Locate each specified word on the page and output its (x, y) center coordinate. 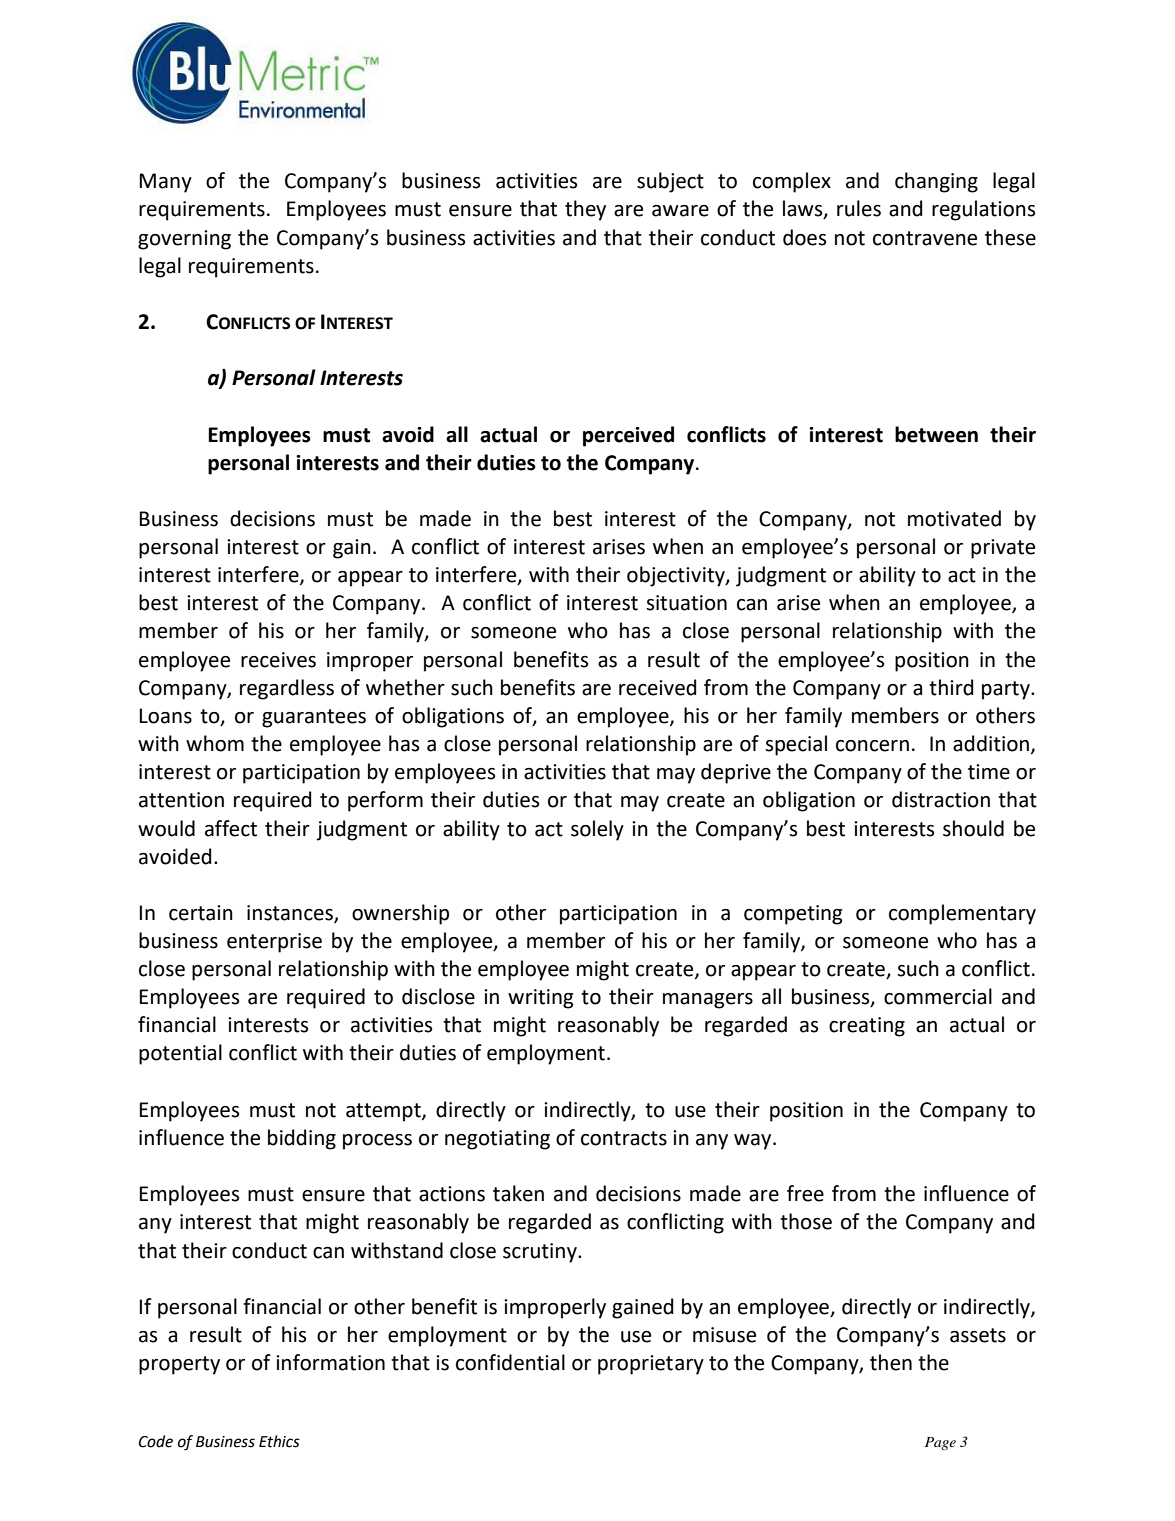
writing (540, 999)
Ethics (279, 1441)
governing (184, 240)
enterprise (274, 943)
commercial (938, 996)
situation (686, 603)
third (951, 687)
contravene (925, 238)
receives (278, 660)
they (585, 210)
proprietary (651, 1365)
